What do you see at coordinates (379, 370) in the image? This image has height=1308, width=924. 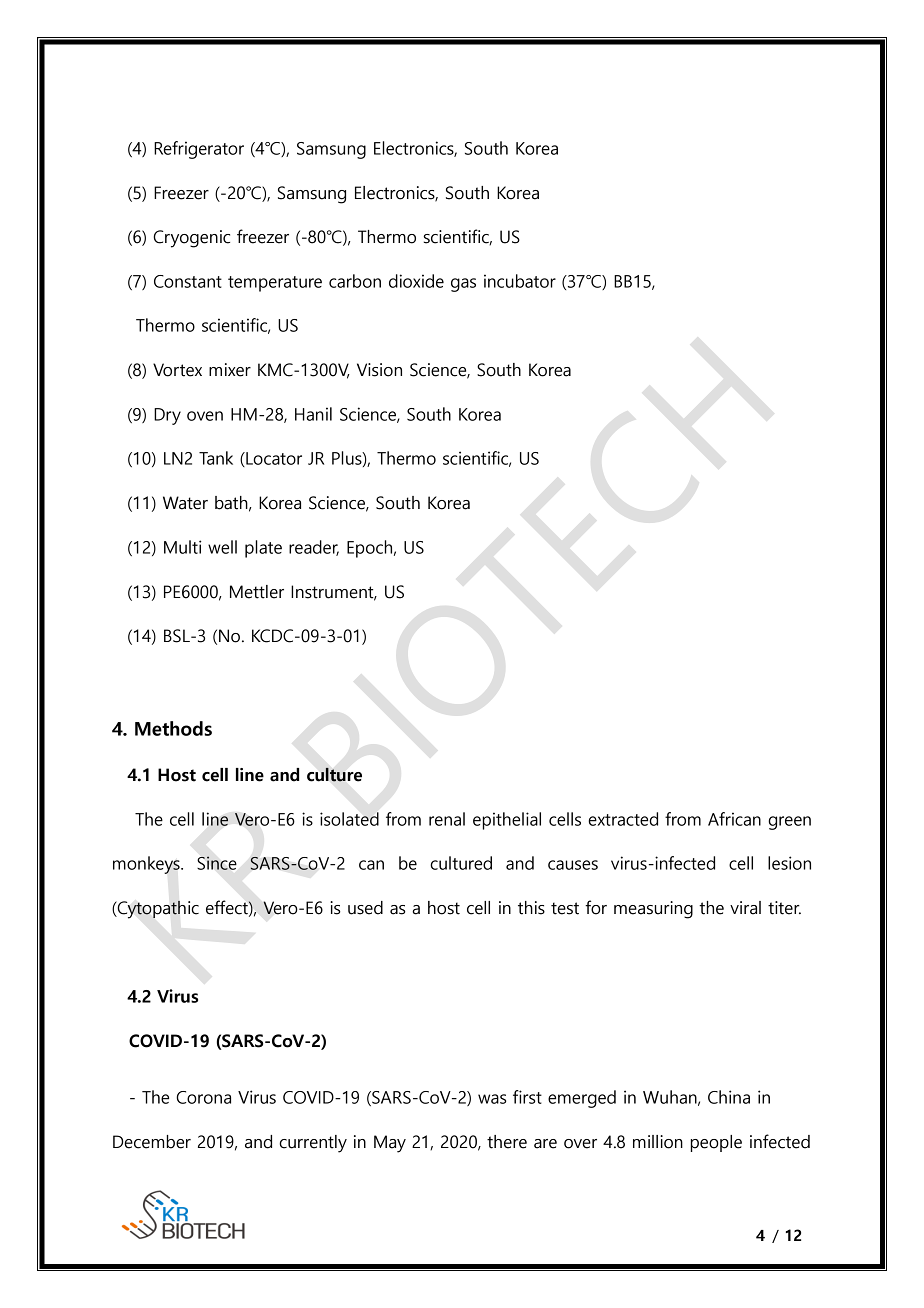 I see `Vision` at bounding box center [379, 370].
